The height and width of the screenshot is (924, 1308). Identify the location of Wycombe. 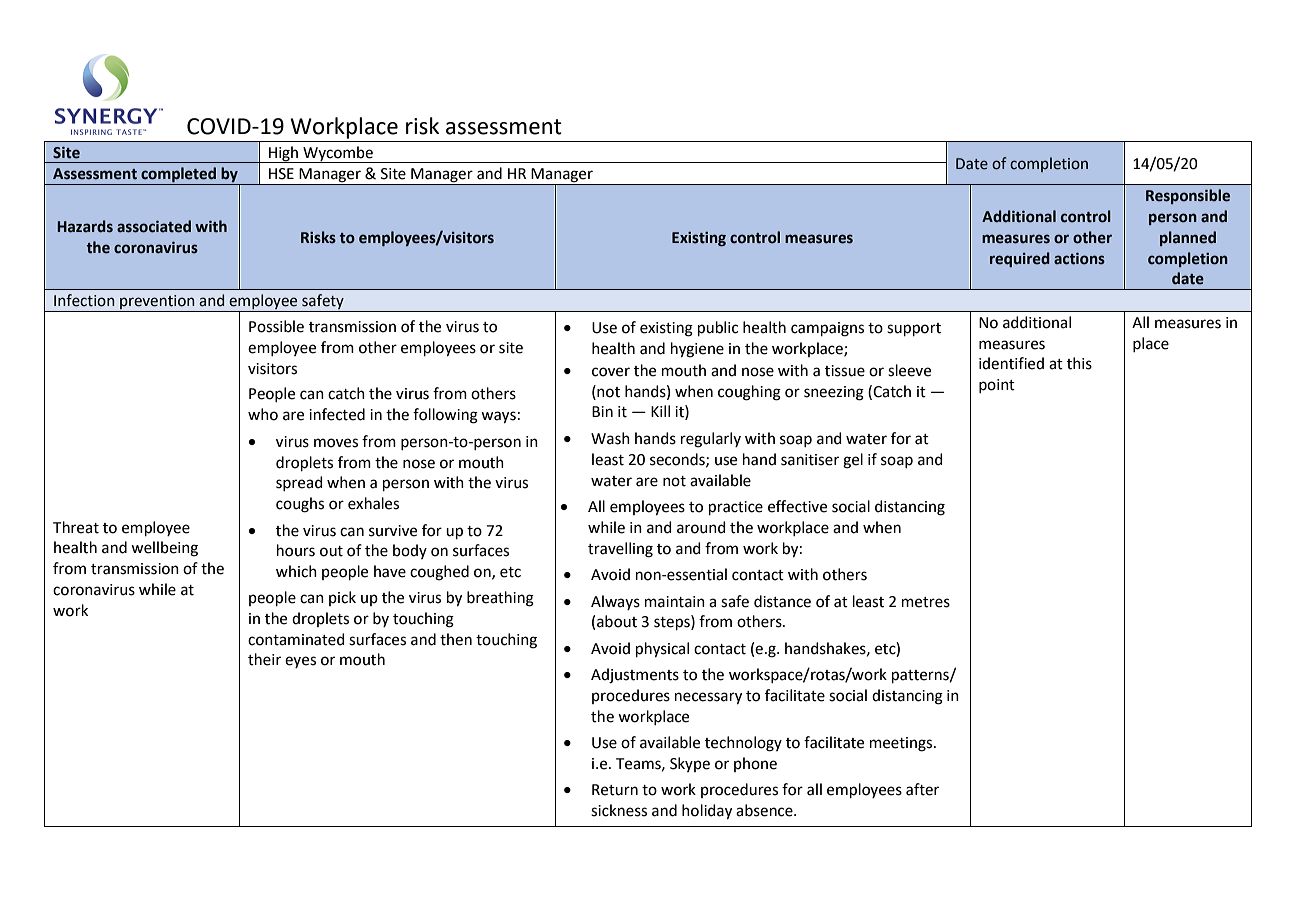
(338, 154).
